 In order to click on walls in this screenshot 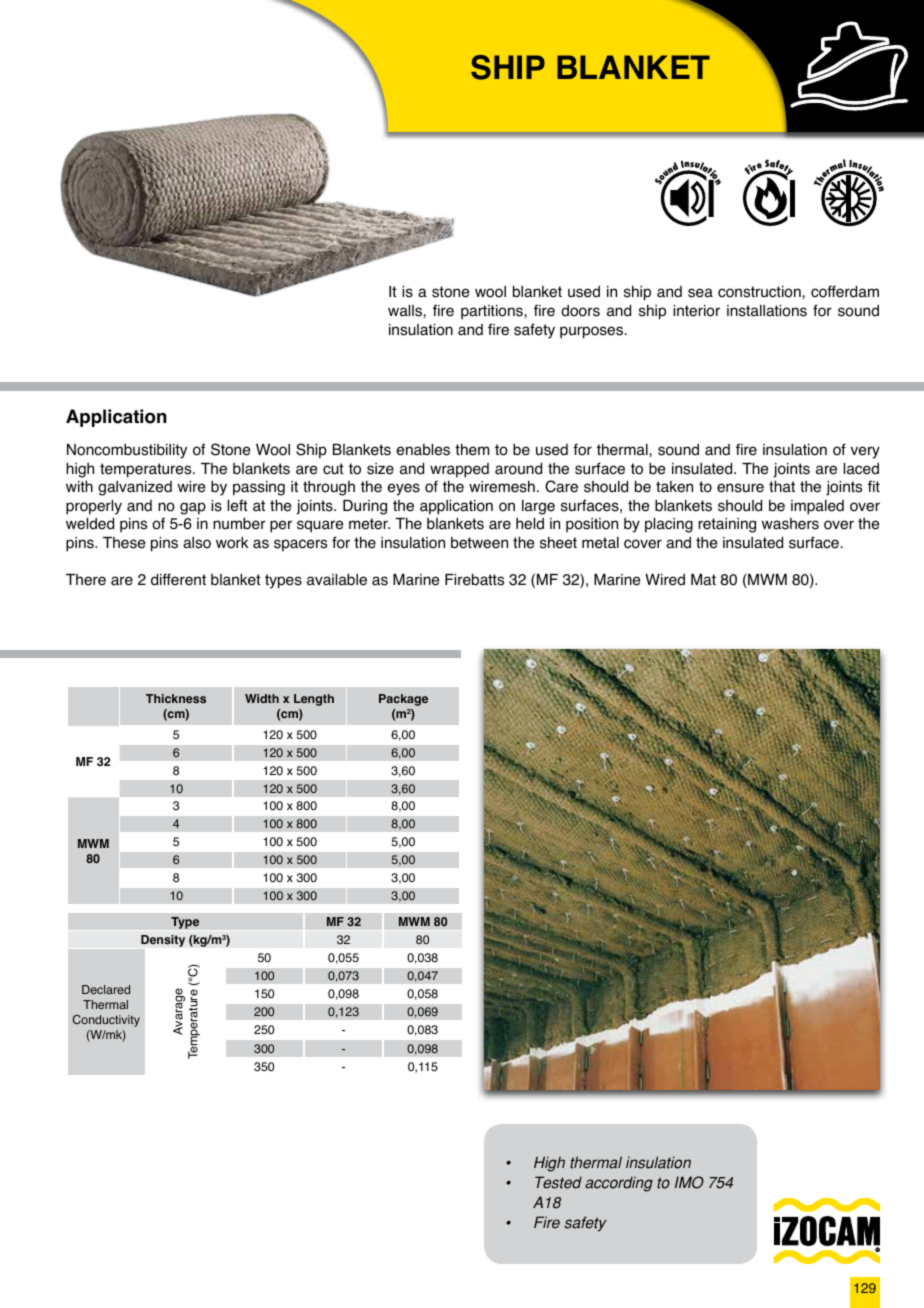, I will do `click(406, 311)`.
